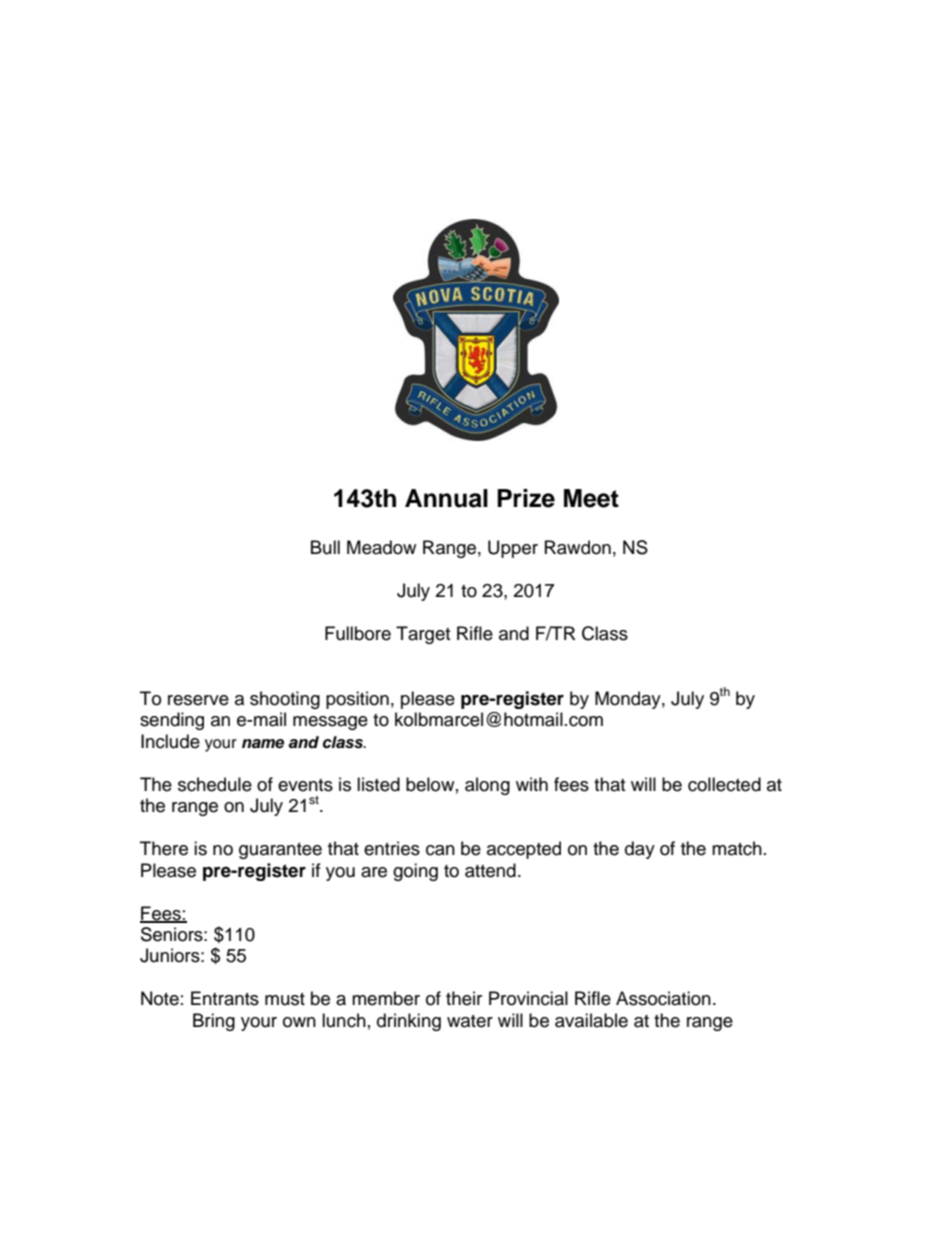 Image resolution: width=952 pixels, height=1233 pixels. Describe the element at coordinates (280, 851) in the screenshot. I see `guarantee` at that location.
